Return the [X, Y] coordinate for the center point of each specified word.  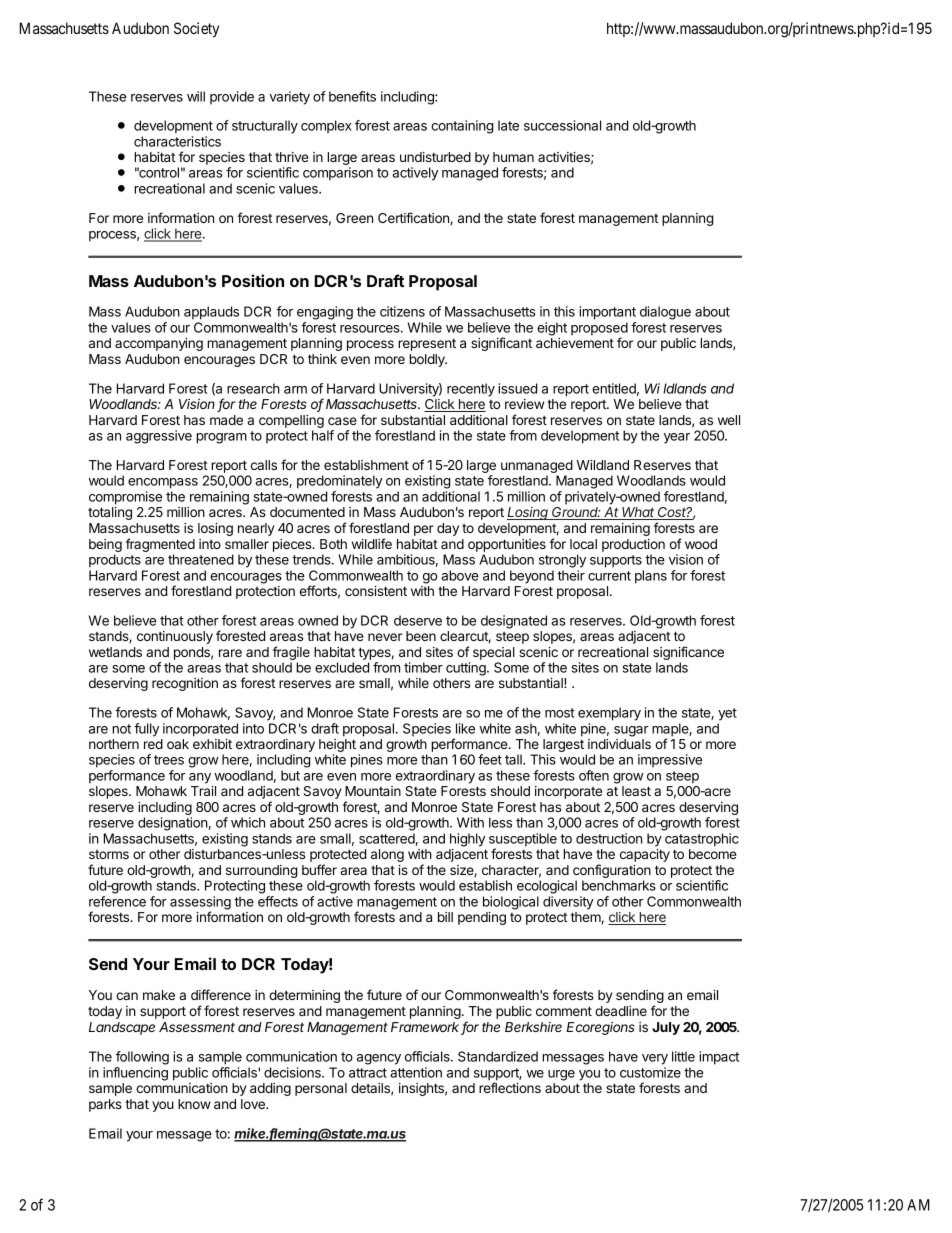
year [677, 438]
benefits [352, 96]
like [465, 728]
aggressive [159, 437]
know [194, 1104]
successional [562, 125]
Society [196, 29]
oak [178, 744]
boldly [428, 360]
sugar [631, 731]
